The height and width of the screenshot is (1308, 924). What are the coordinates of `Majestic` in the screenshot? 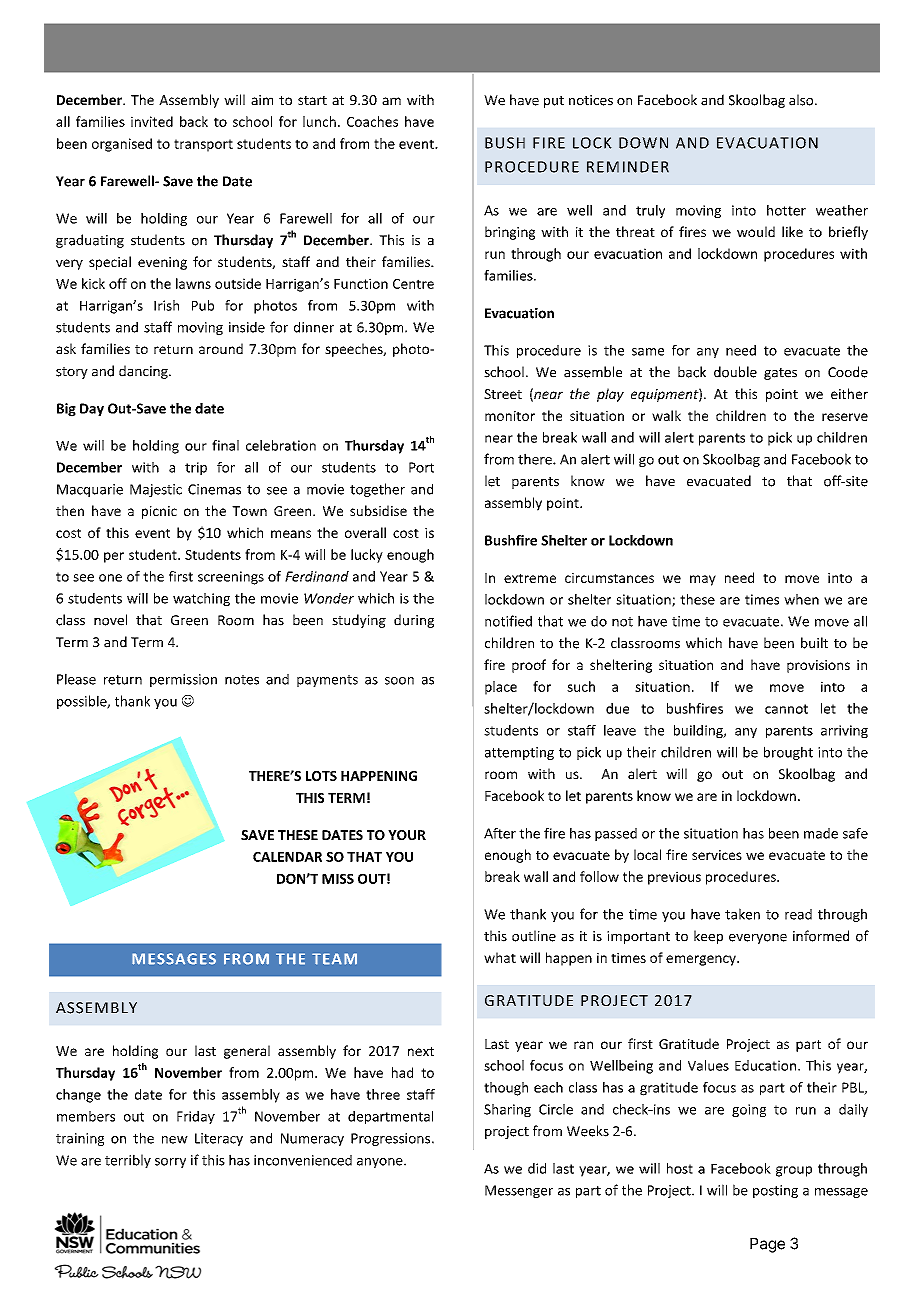 It's located at (156, 490).
